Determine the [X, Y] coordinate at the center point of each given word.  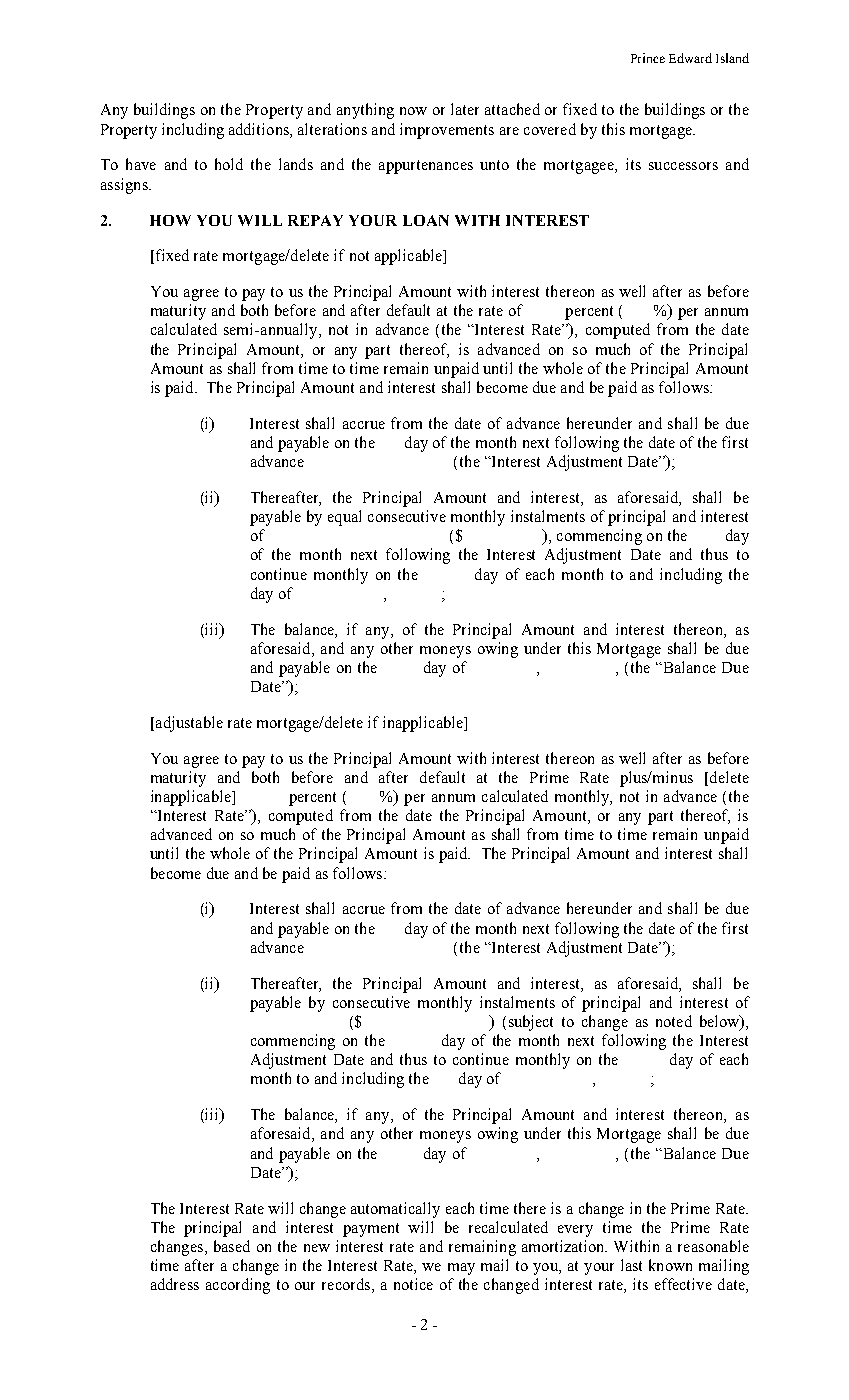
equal [344, 518]
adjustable [188, 724]
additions [260, 129]
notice [413, 1284]
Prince [648, 58]
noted [674, 1021]
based [232, 1246]
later [465, 109]
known [670, 1265]
